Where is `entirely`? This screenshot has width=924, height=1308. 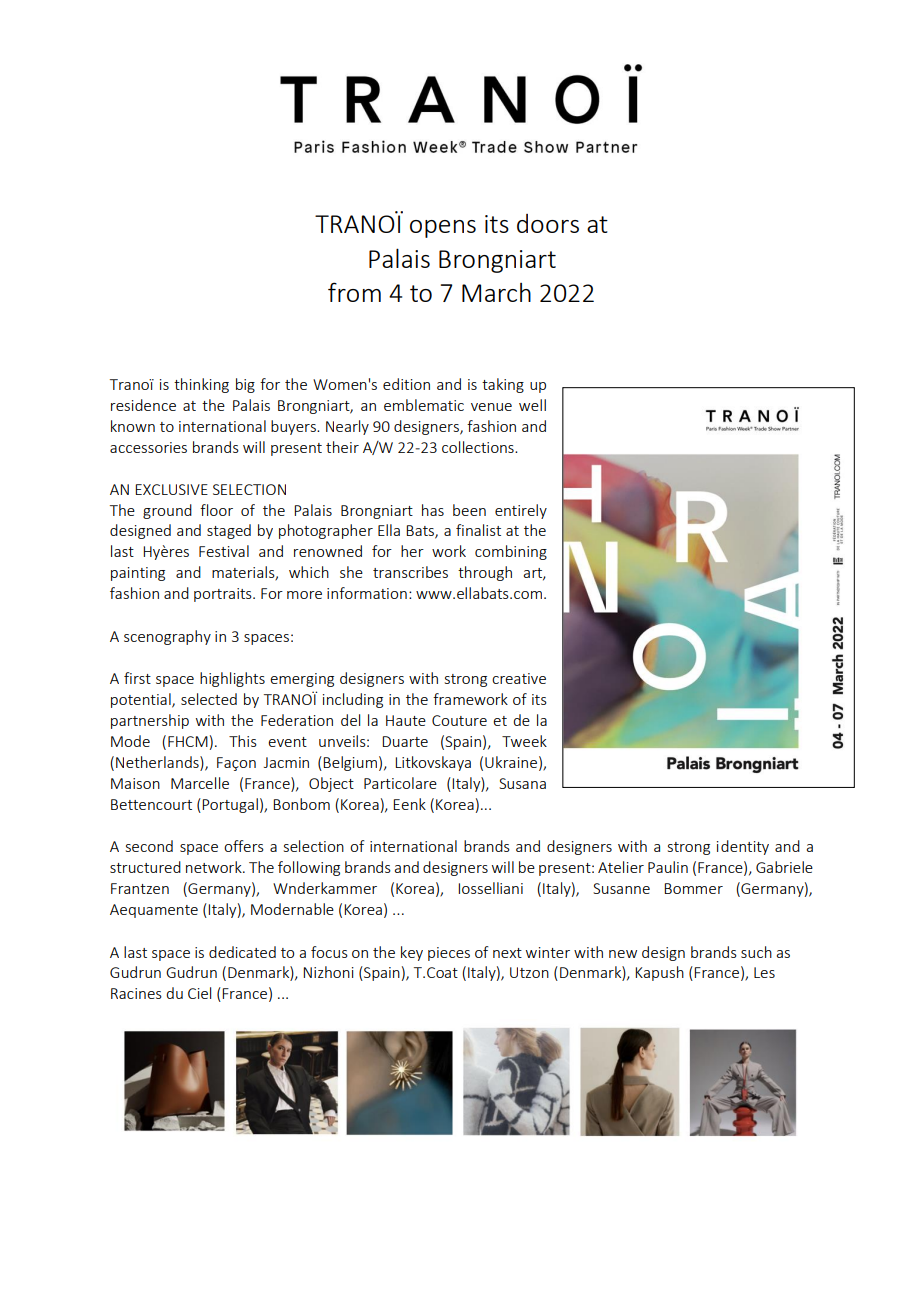
entirely is located at coordinates (521, 511).
